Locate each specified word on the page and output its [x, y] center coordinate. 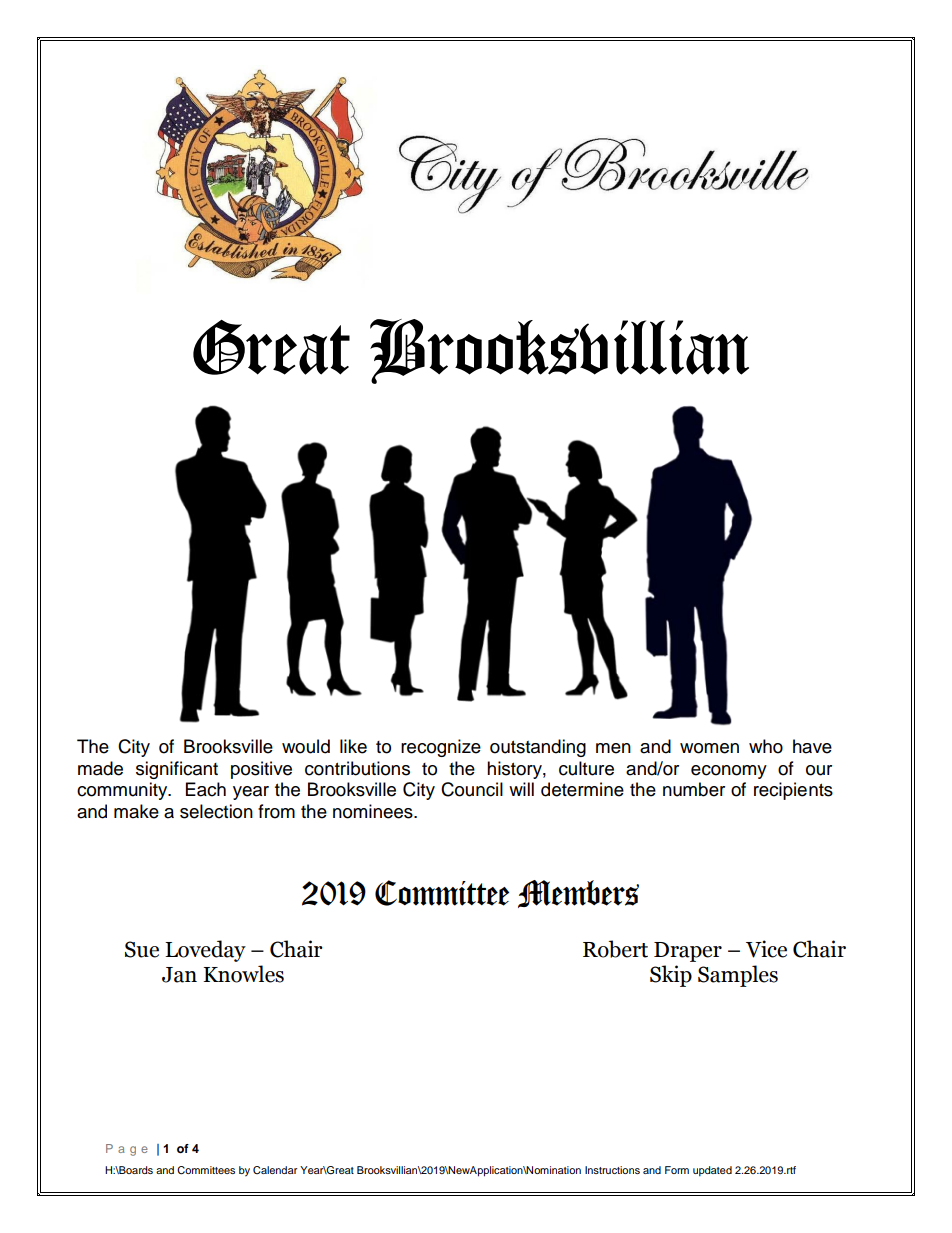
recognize [441, 748]
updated [712, 1171]
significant [177, 770]
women [709, 748]
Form [677, 1170]
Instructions [612, 1170]
